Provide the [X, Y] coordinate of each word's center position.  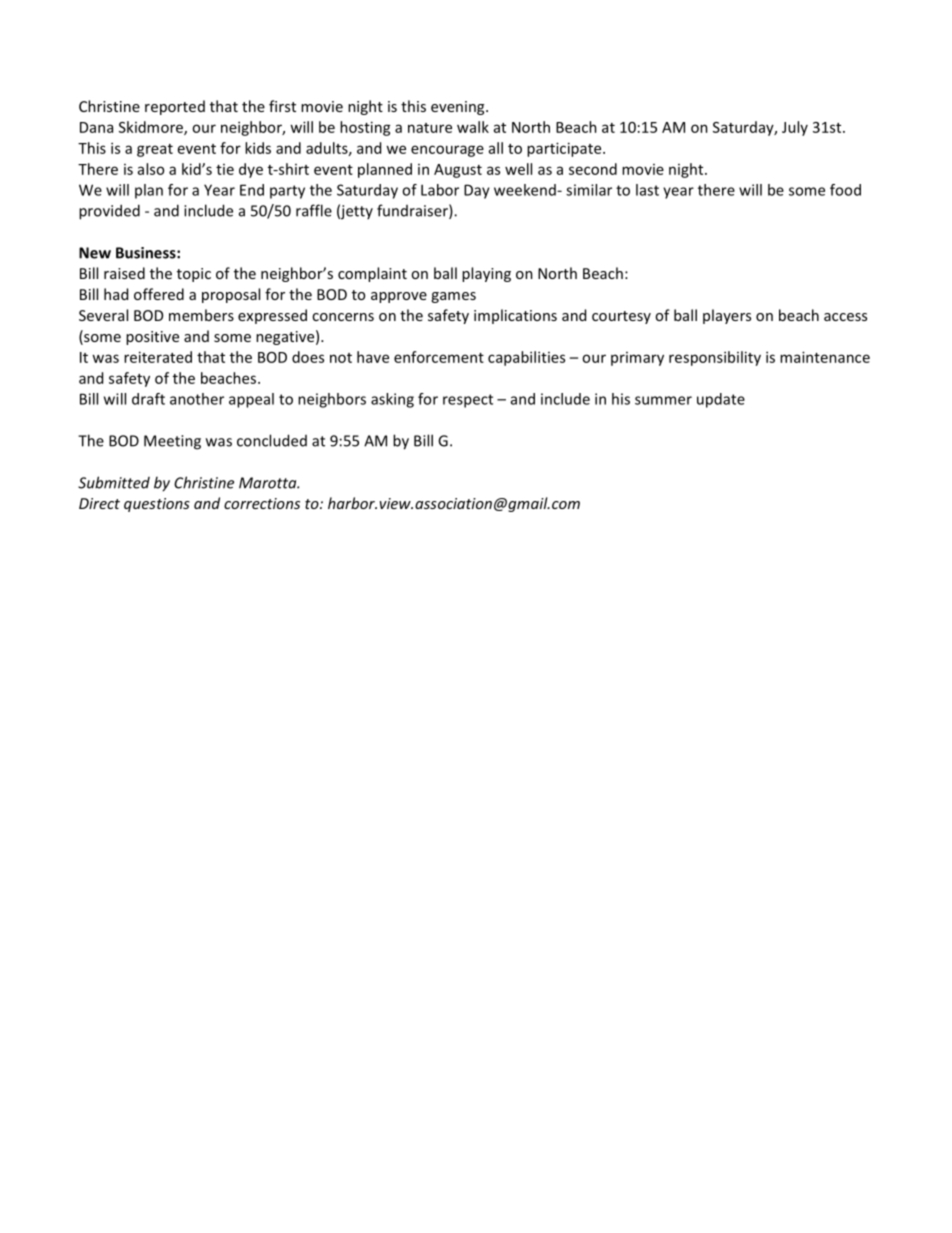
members [201, 315]
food [845, 190]
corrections [262, 503]
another [197, 399]
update [721, 400]
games [453, 297]
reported [175, 107]
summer [663, 400]
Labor [440, 190]
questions [157, 505]
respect [468, 401]
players [727, 316]
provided [109, 212]
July [795, 128]
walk [473, 127]
